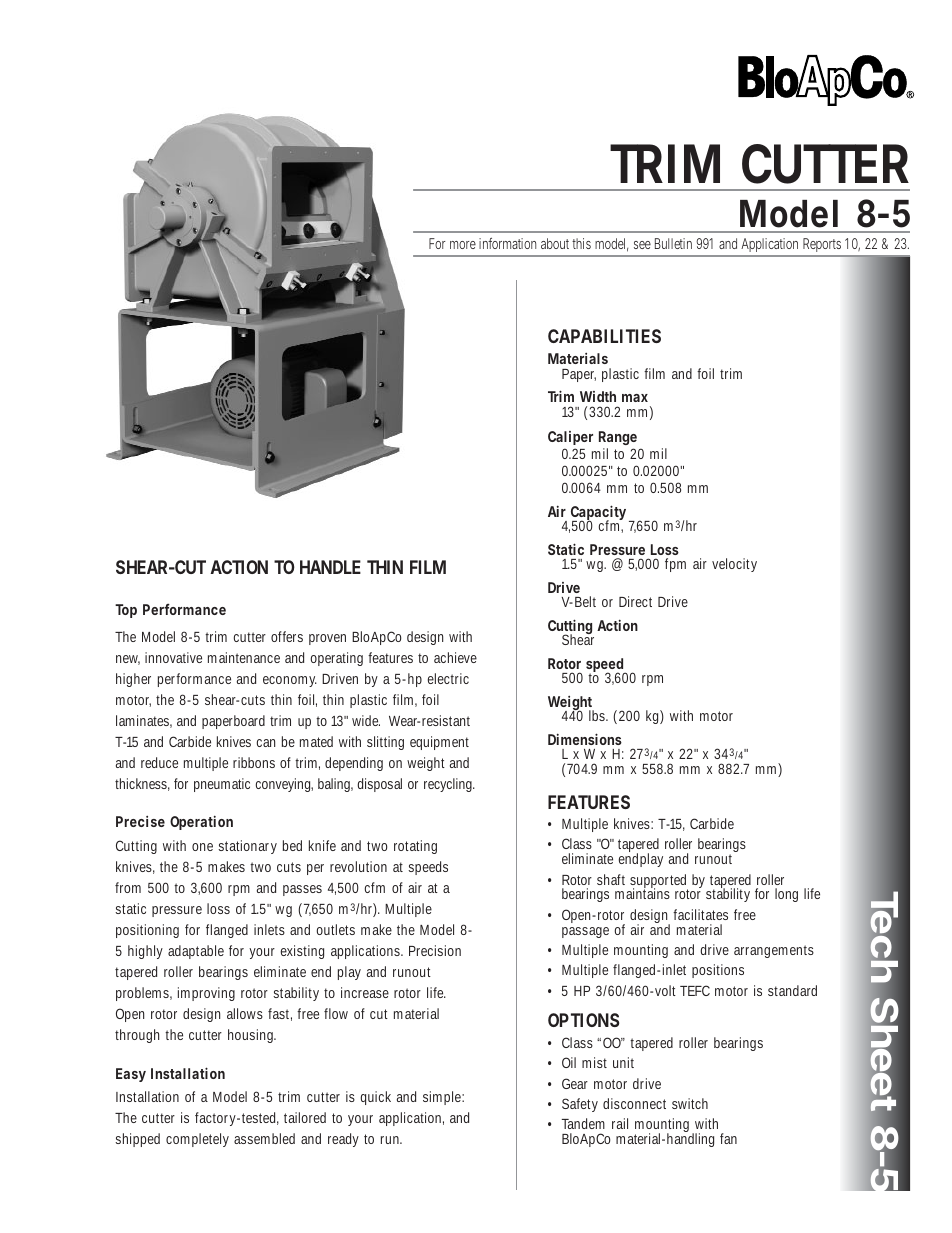  I want to click on see, so click(642, 245).
